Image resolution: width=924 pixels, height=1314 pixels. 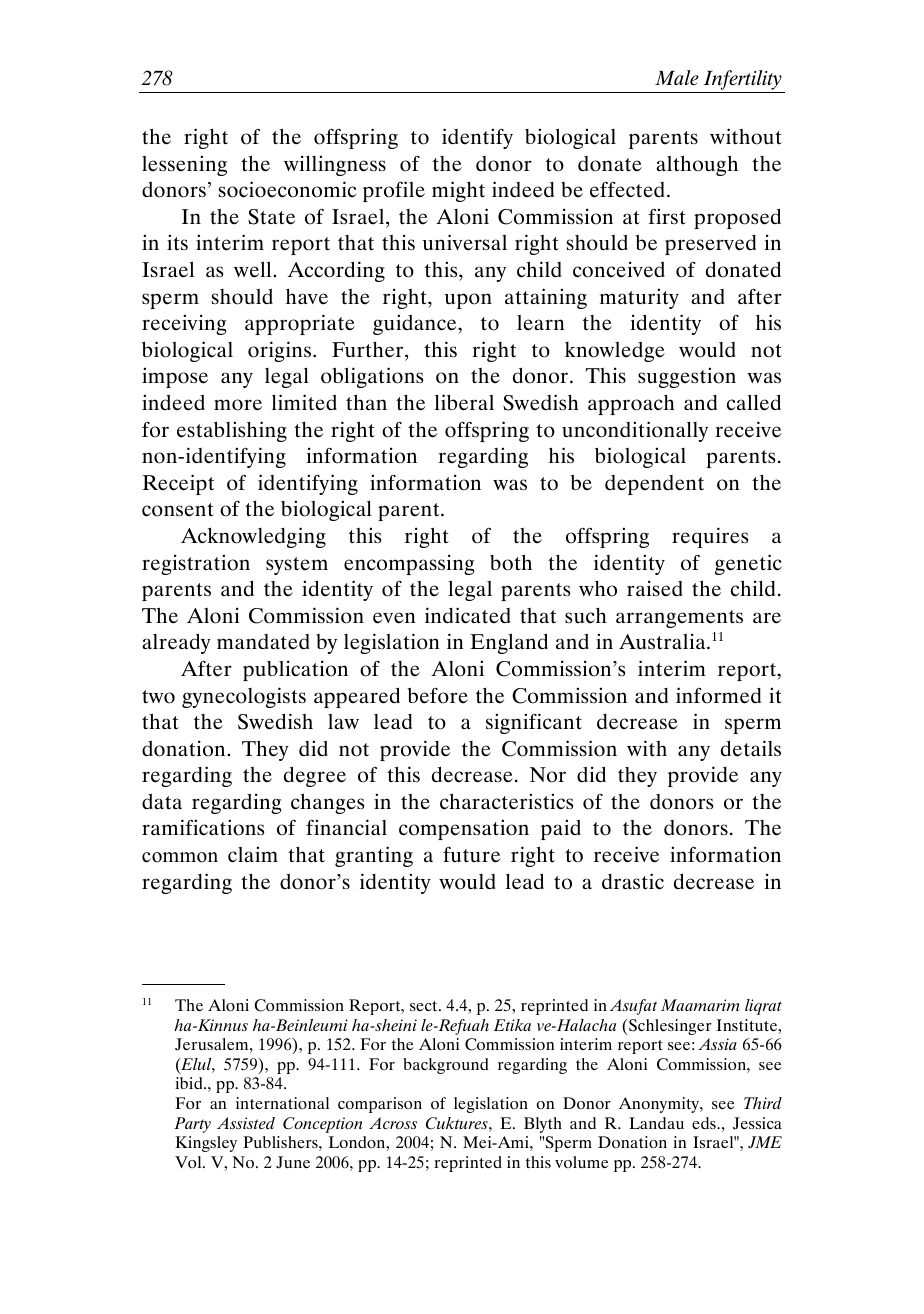 What do you see at coordinates (464, 829) in the page?
I see `compensation` at bounding box center [464, 829].
